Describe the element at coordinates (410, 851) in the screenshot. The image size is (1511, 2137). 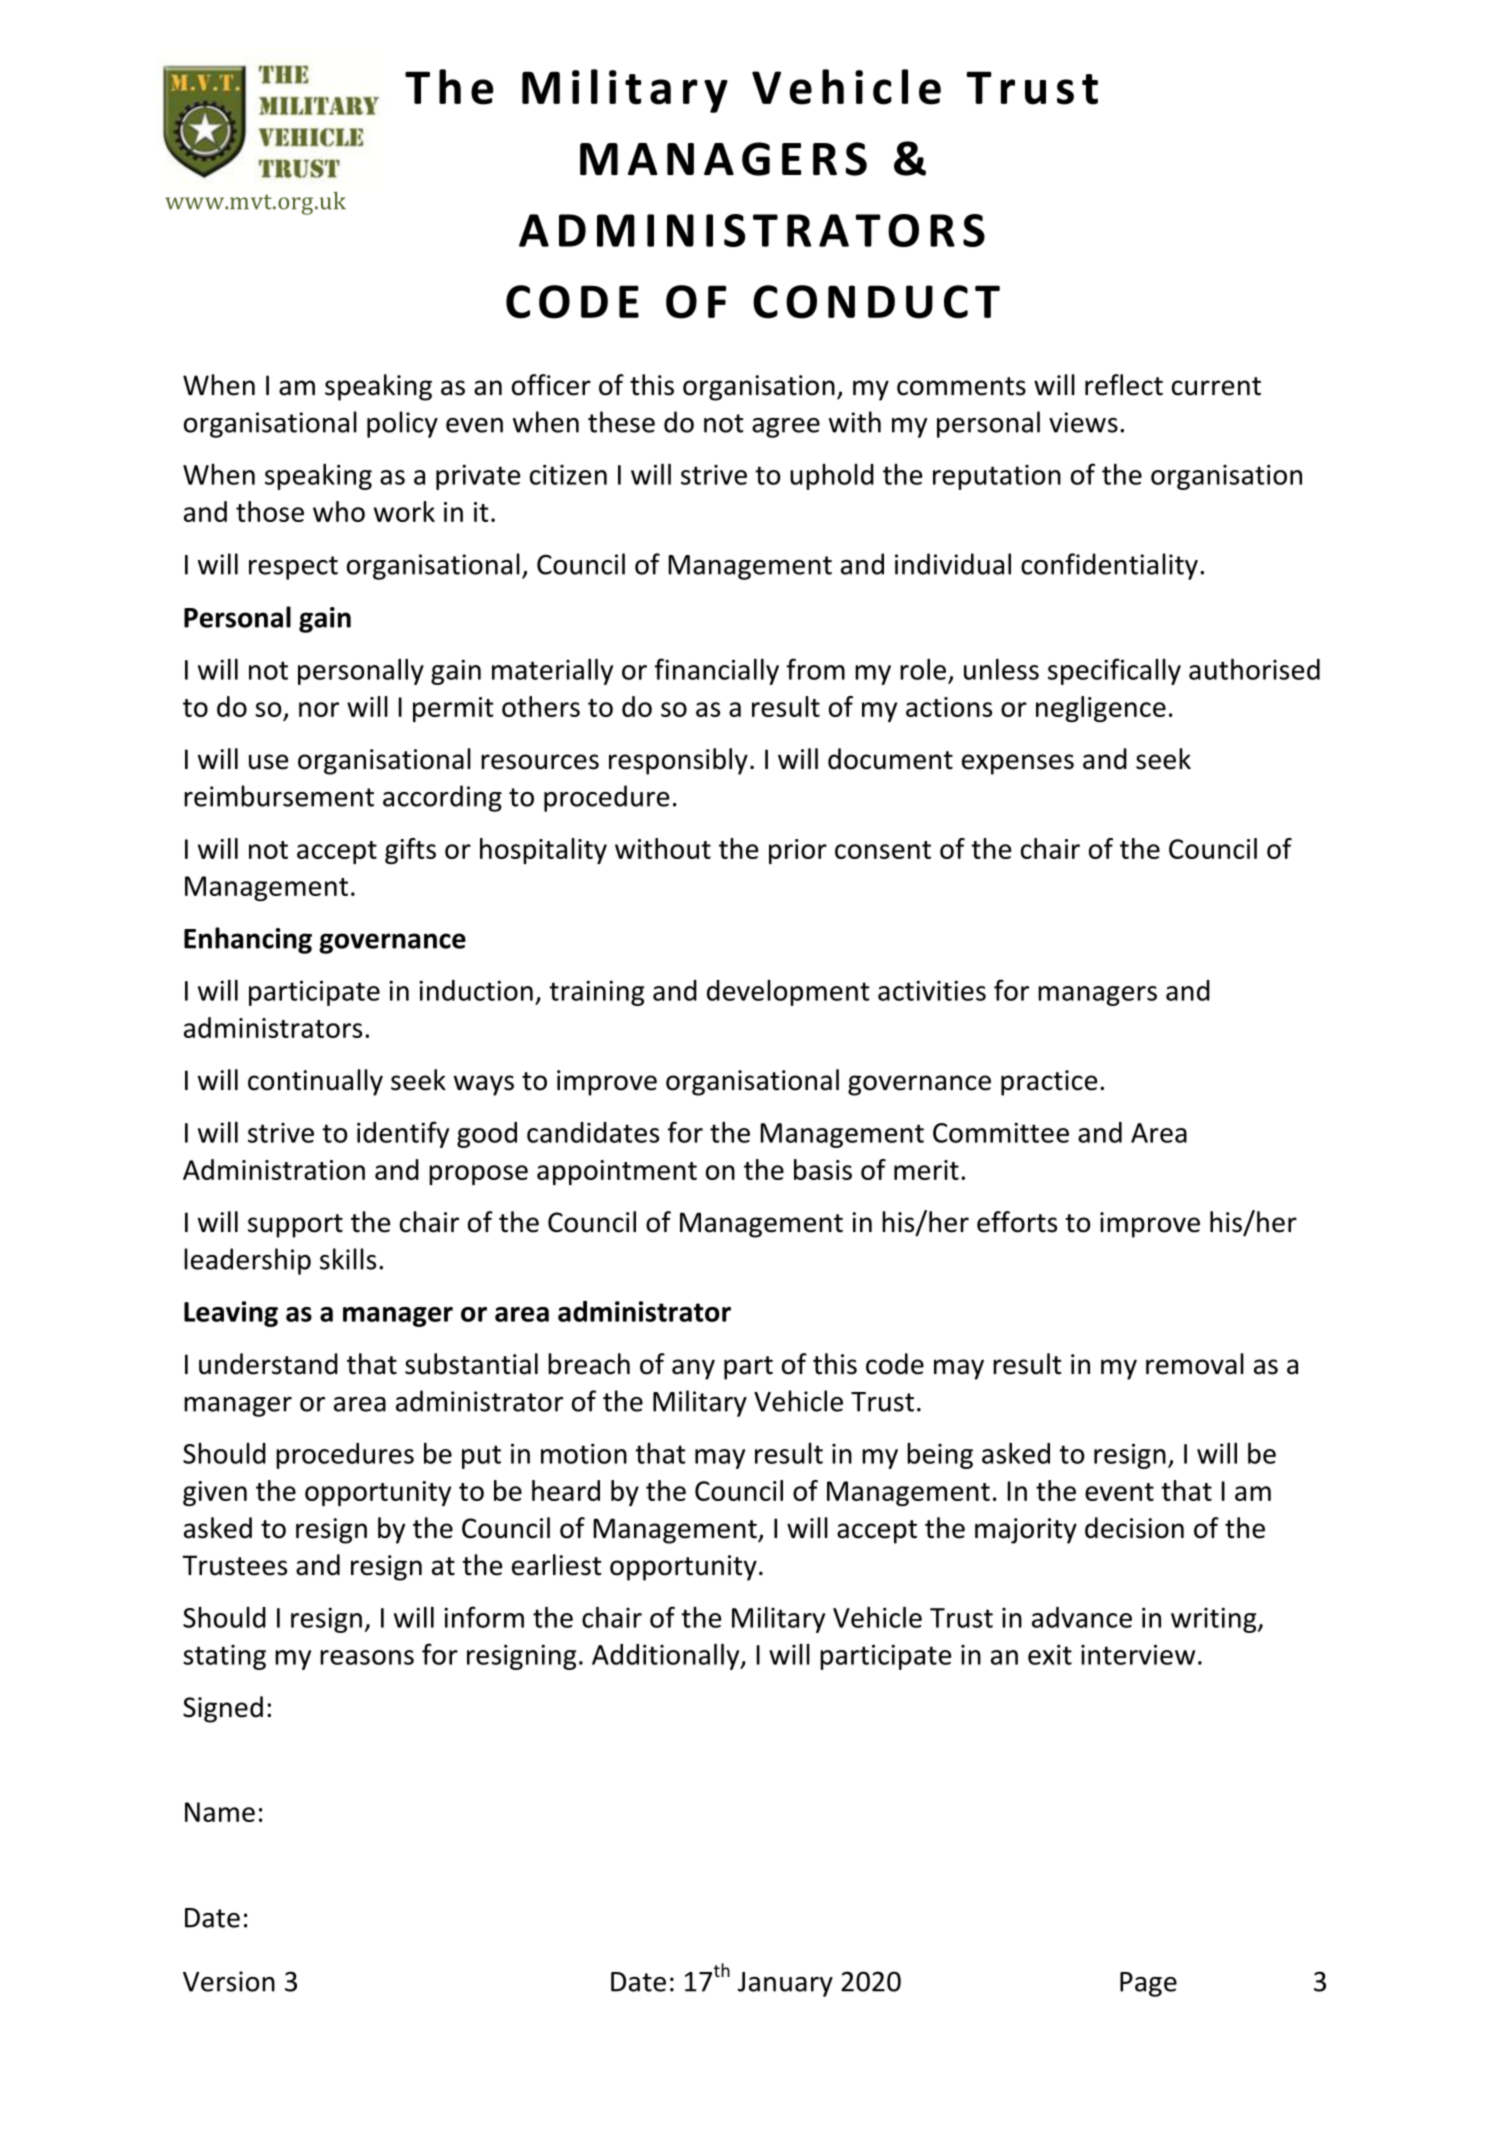
I see `gifts` at that location.
